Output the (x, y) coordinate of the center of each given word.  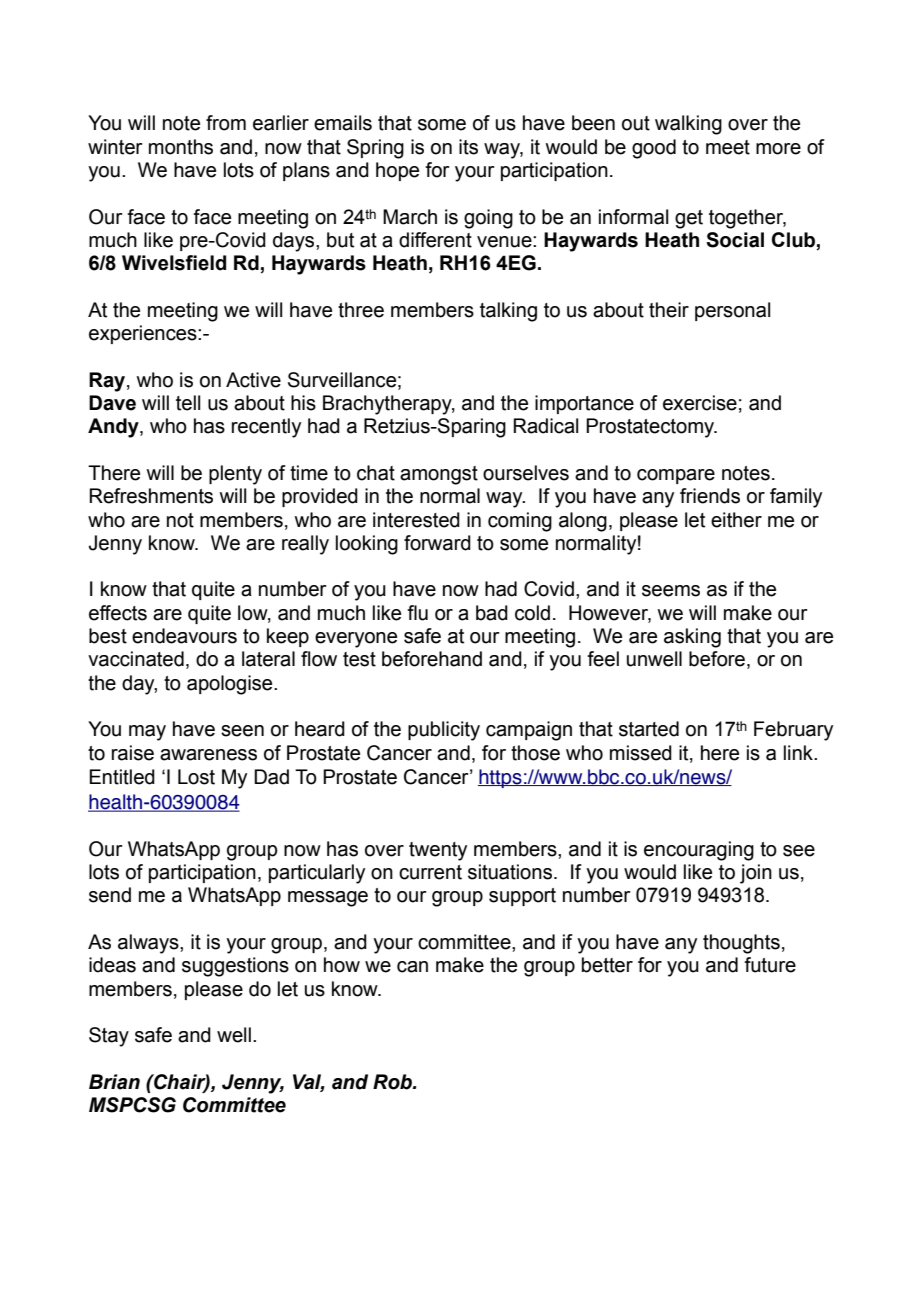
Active (253, 380)
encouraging (699, 851)
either (736, 520)
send (110, 895)
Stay (109, 1037)
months (181, 147)
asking (692, 638)
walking (688, 125)
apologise (231, 685)
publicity (444, 731)
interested (416, 520)
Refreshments (151, 496)
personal (732, 311)
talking (508, 312)
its (468, 147)
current (430, 872)
